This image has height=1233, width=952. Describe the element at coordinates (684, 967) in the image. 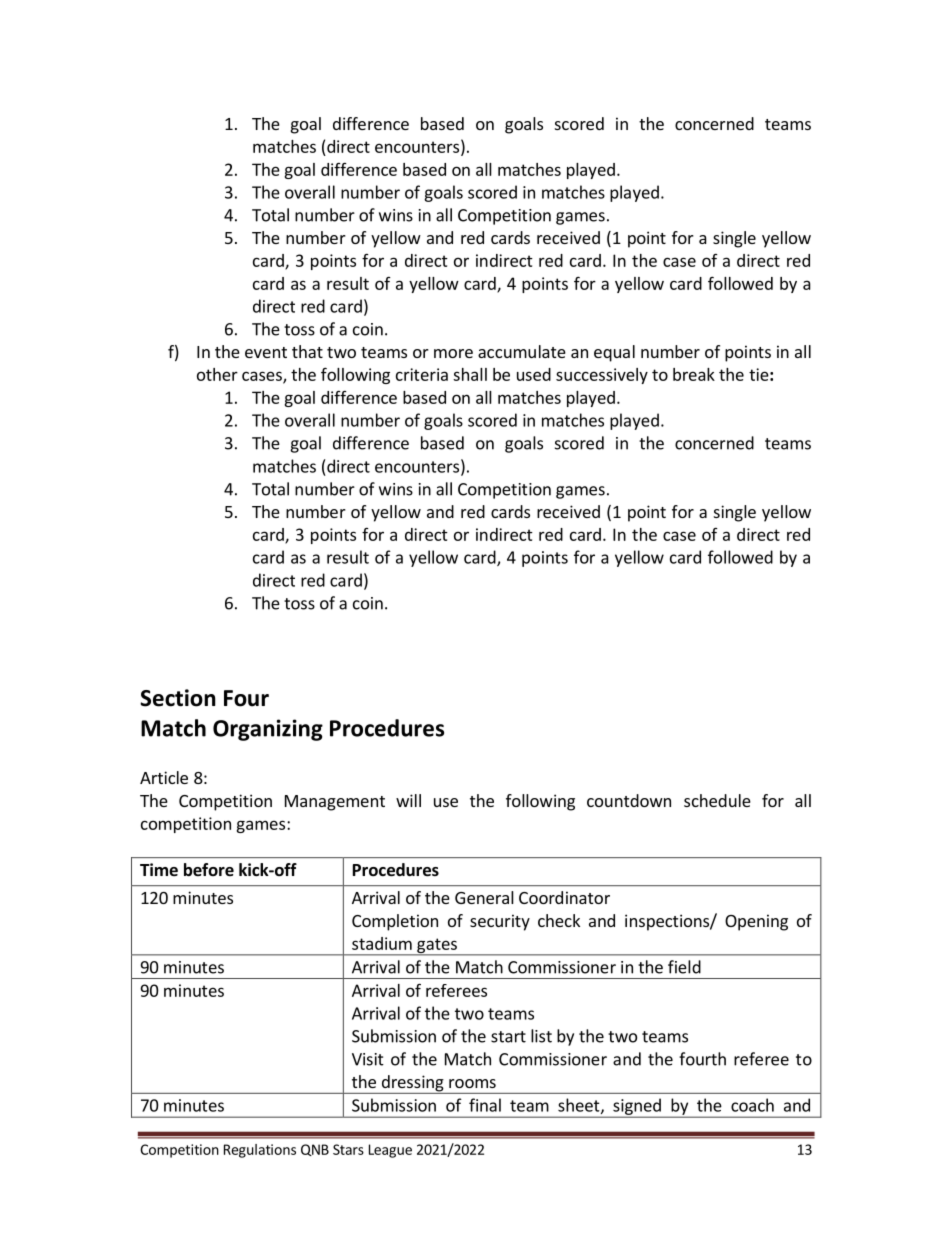

I see `field` at that location.
